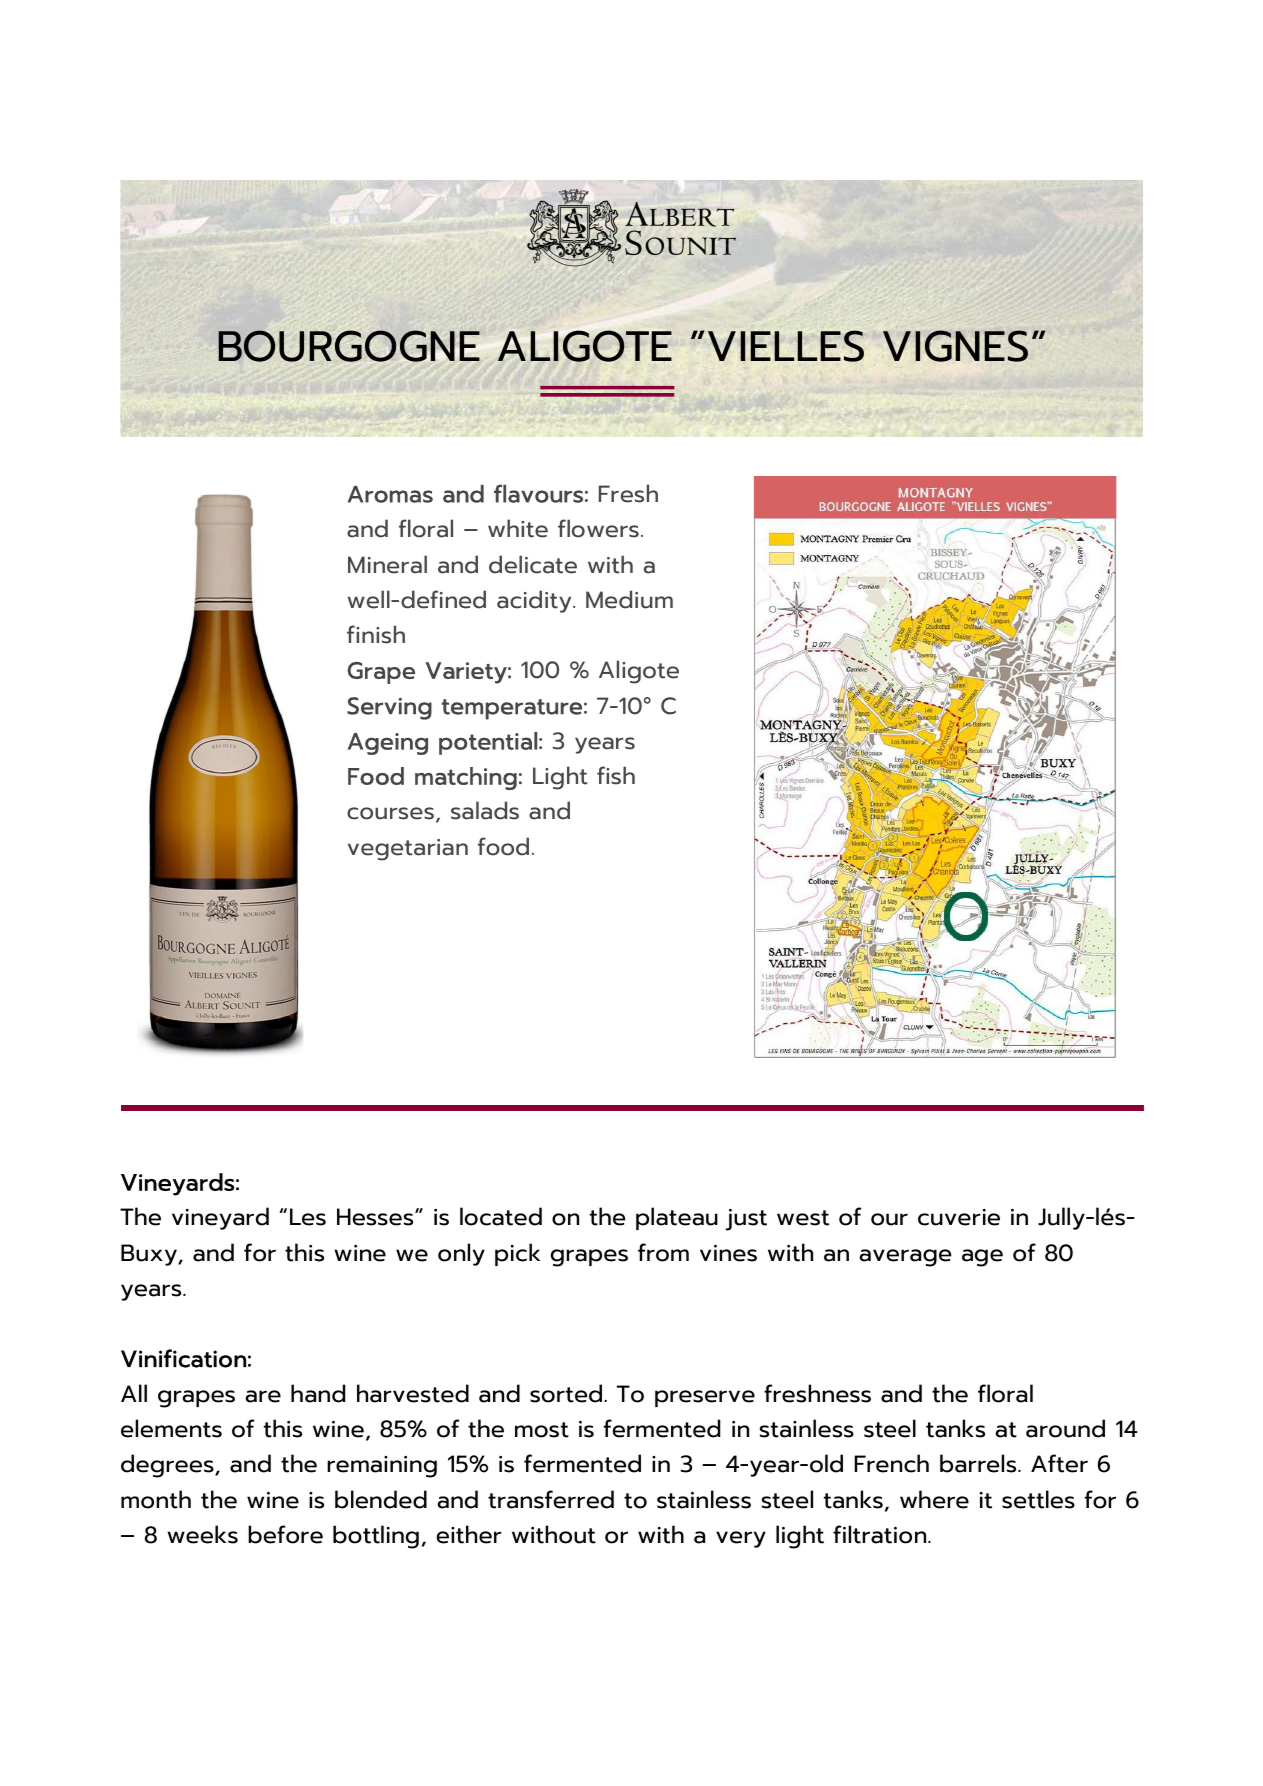 The image size is (1263, 1786). I want to click on Aromas, so click(390, 494).
